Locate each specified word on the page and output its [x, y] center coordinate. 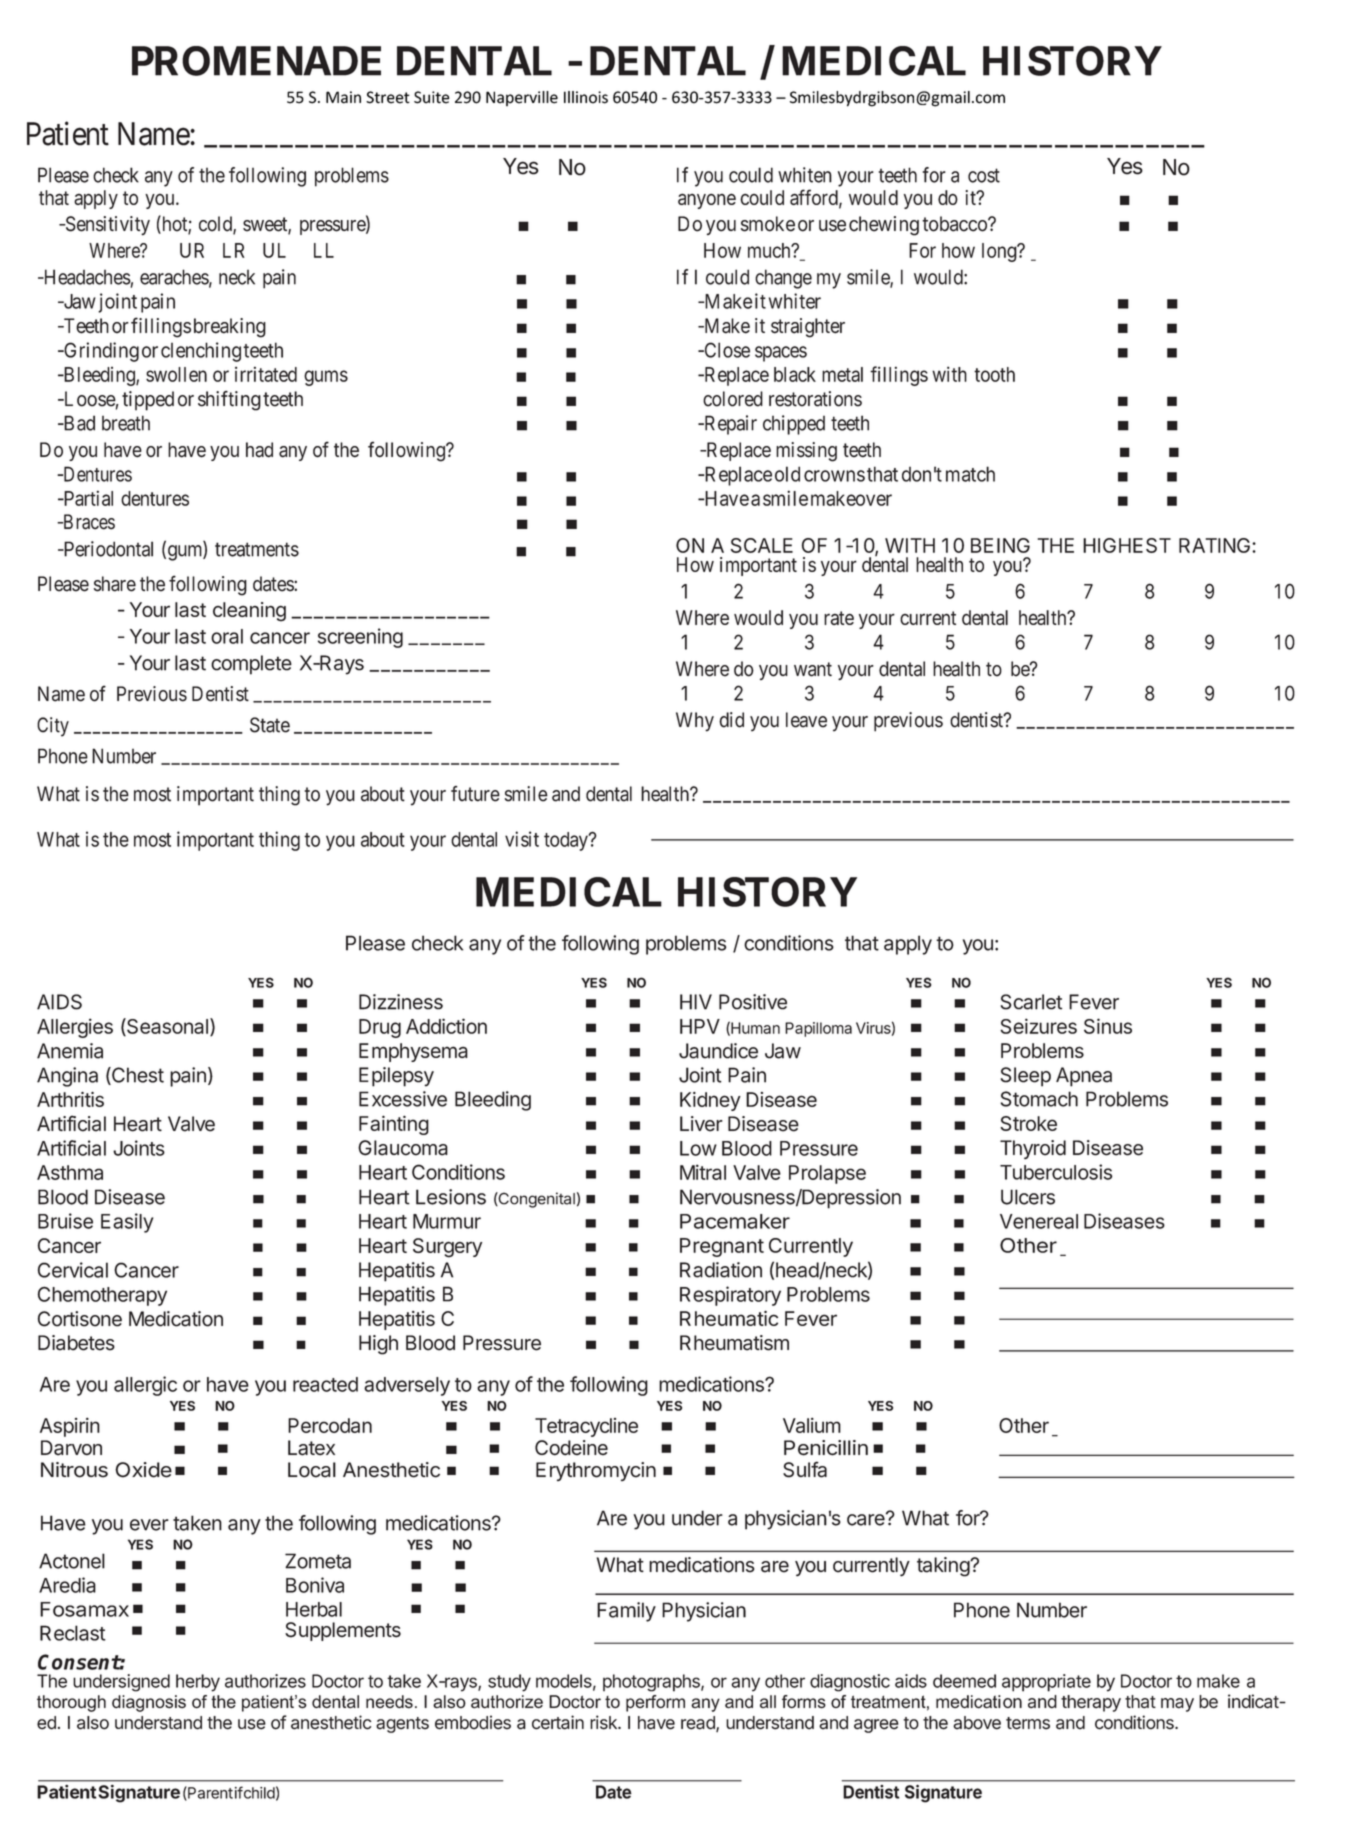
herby [198, 1683]
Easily [127, 1223]
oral [227, 636]
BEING [1000, 545]
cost [984, 175]
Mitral [703, 1172]
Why [695, 722]
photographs [652, 1683]
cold [216, 225]
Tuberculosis [1056, 1172]
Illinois [586, 97]
